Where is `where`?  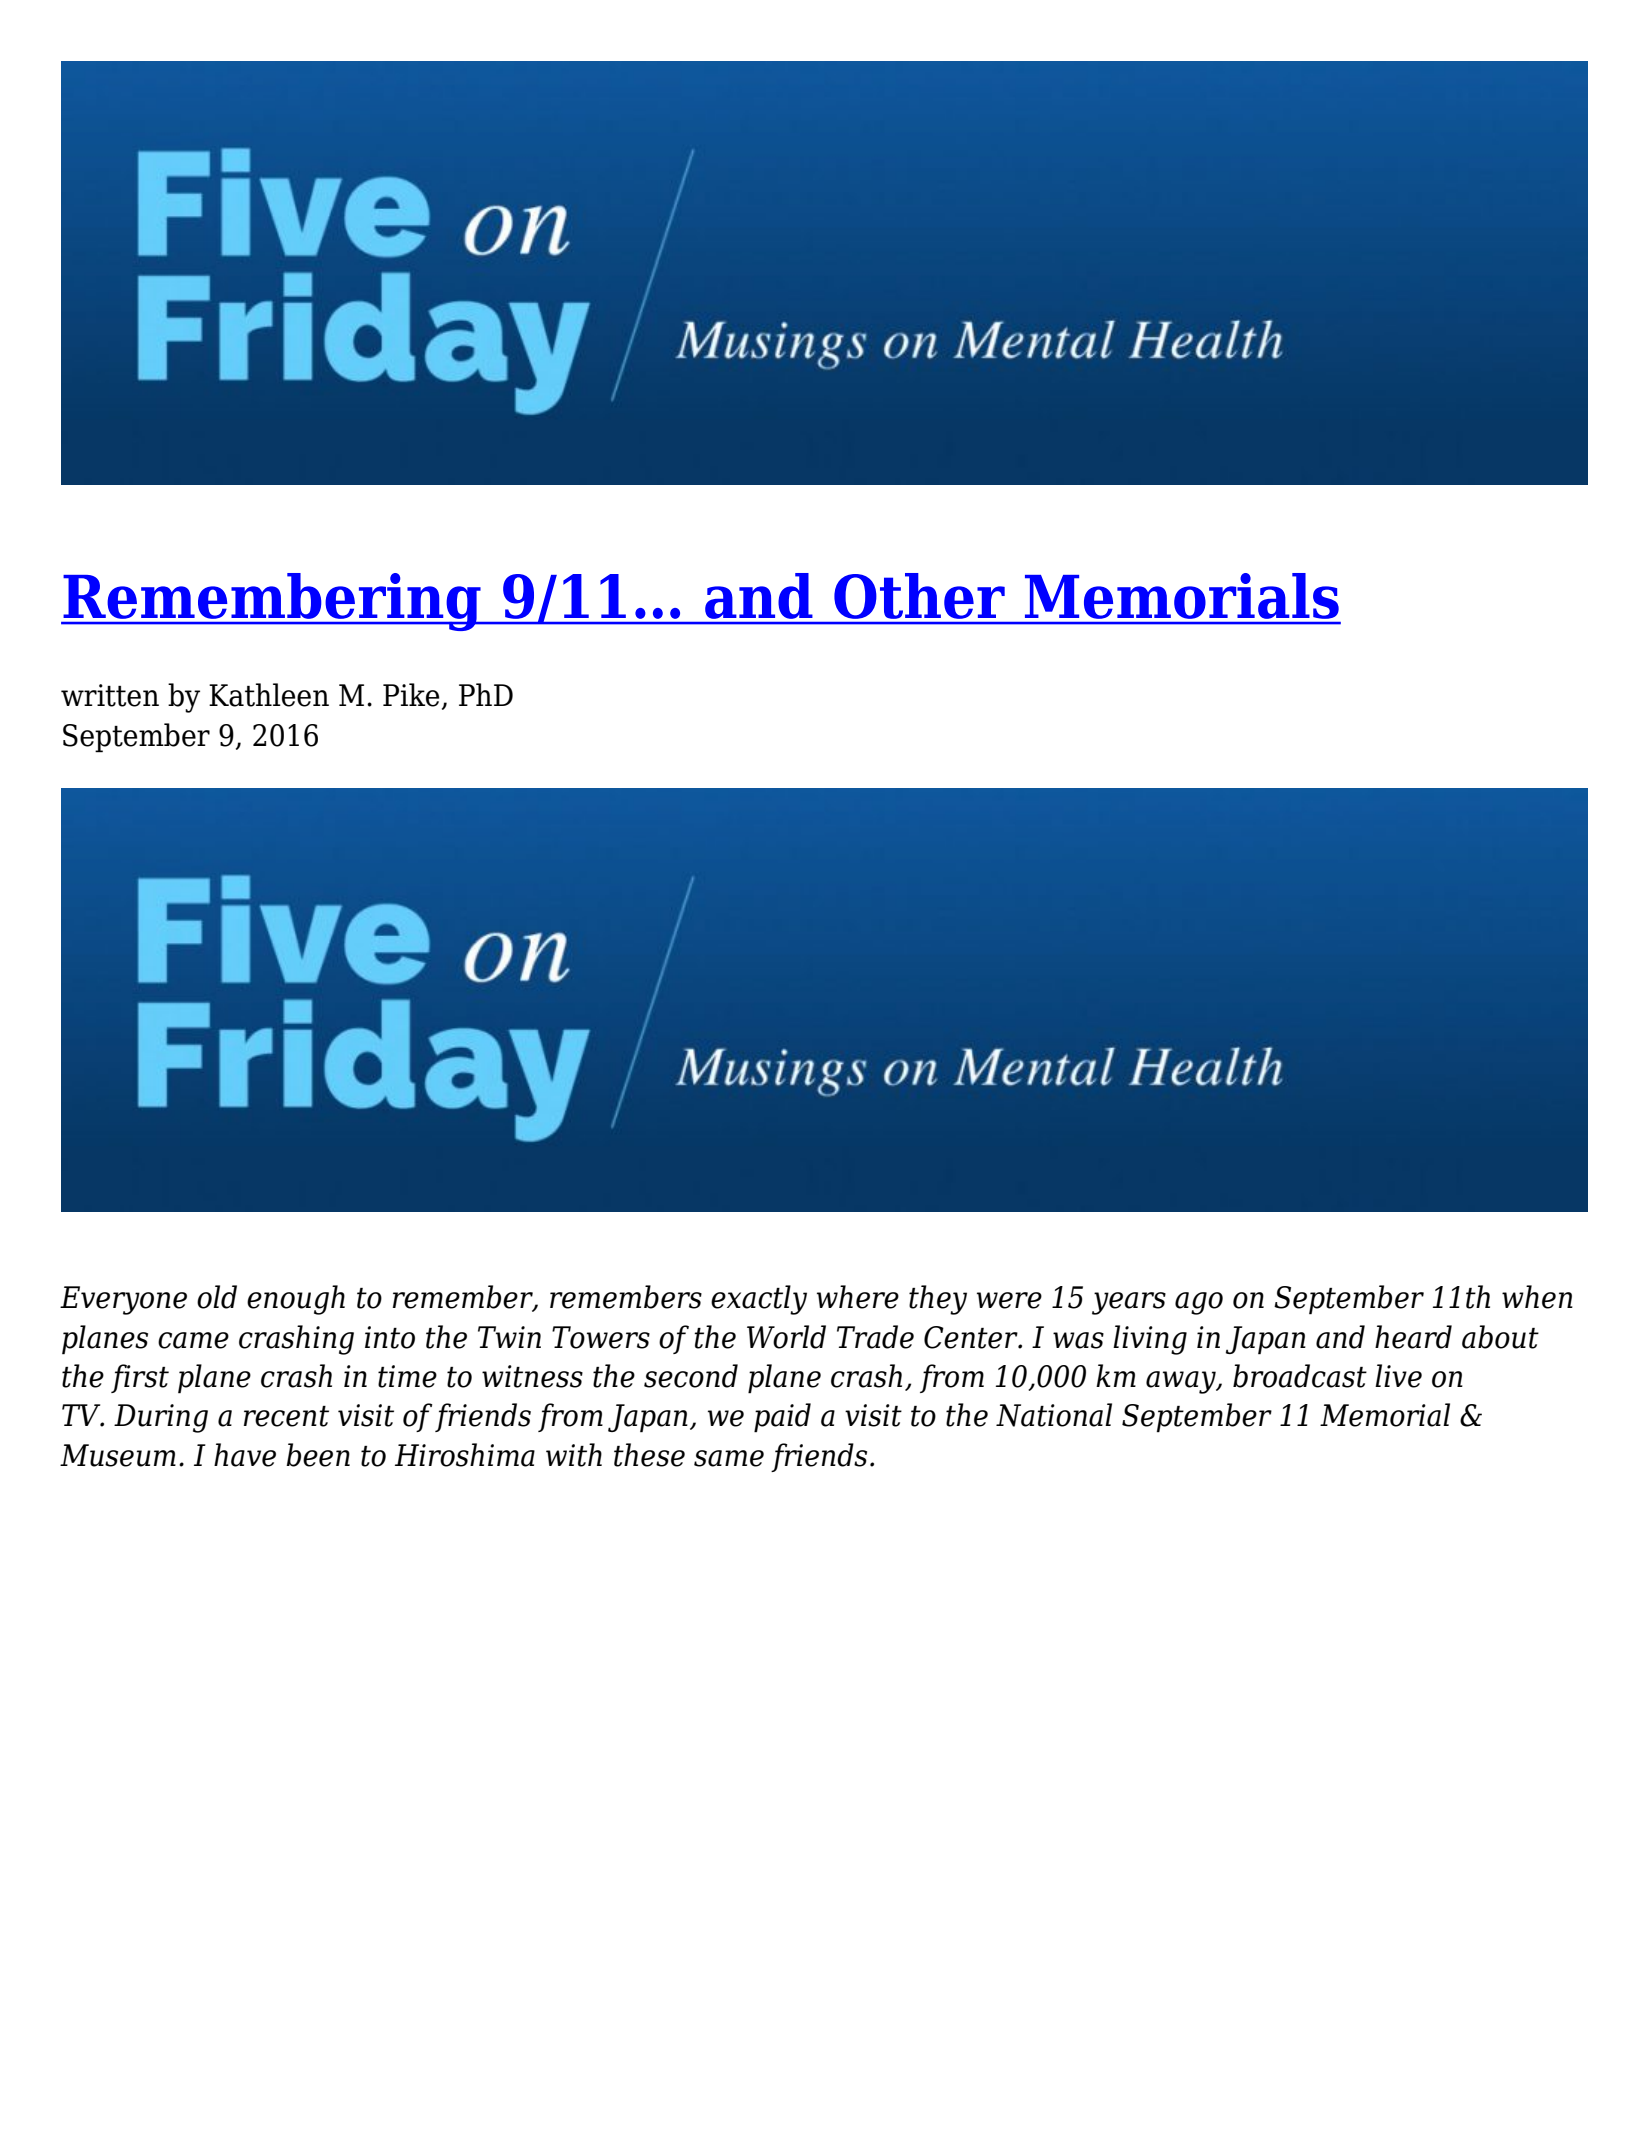 where is located at coordinates (858, 1297).
